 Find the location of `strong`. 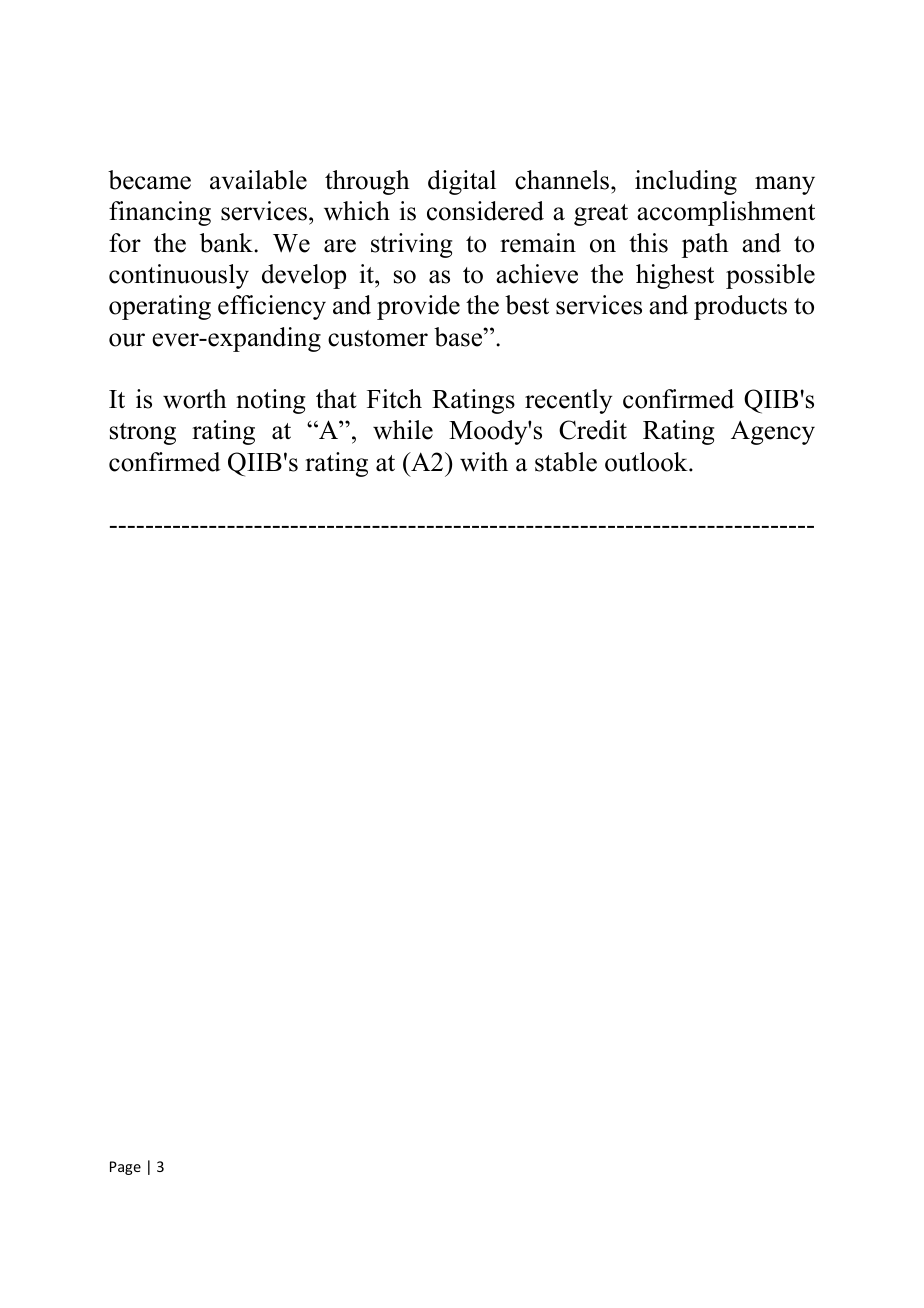

strong is located at coordinates (143, 434).
